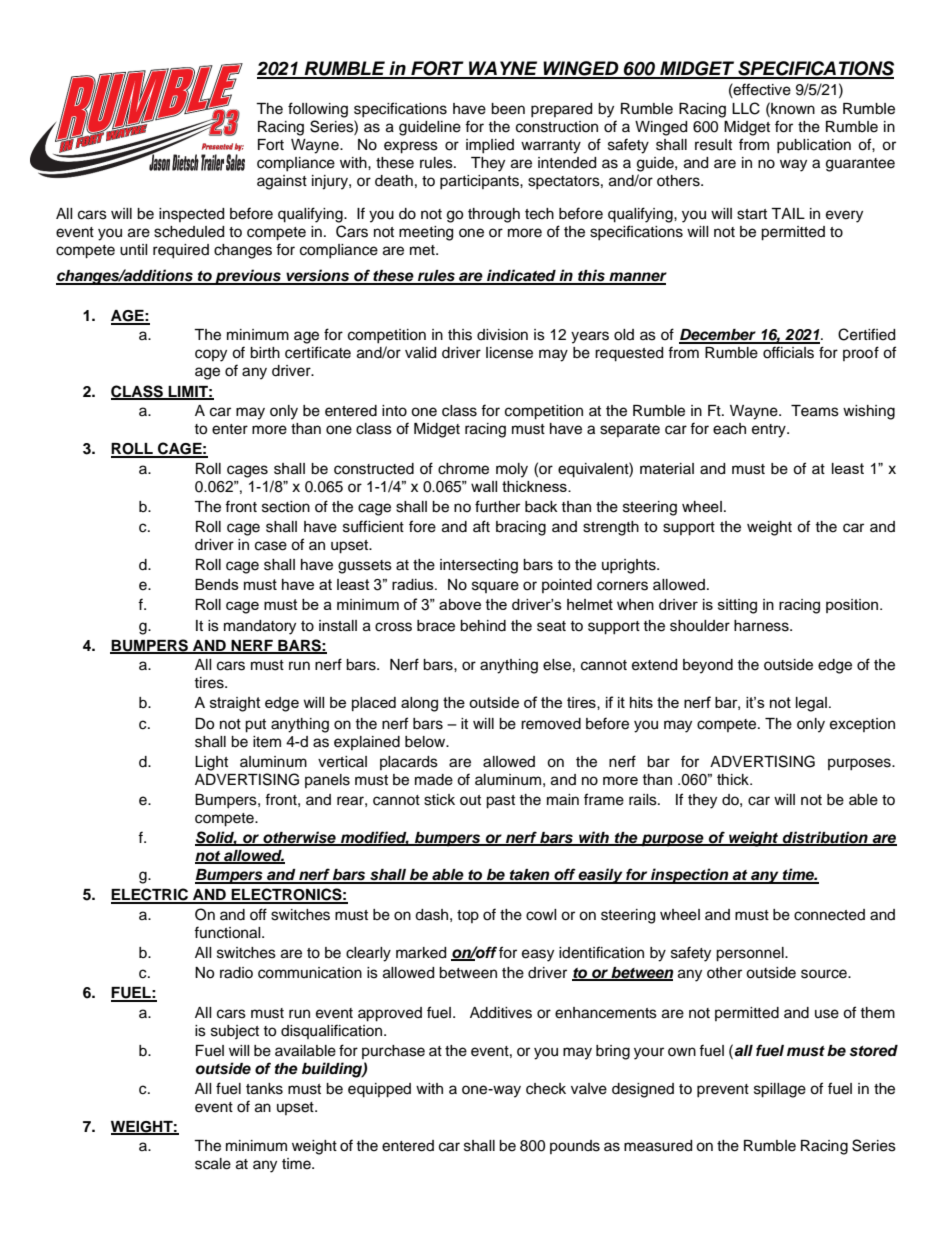  I want to click on against, so click(282, 182).
